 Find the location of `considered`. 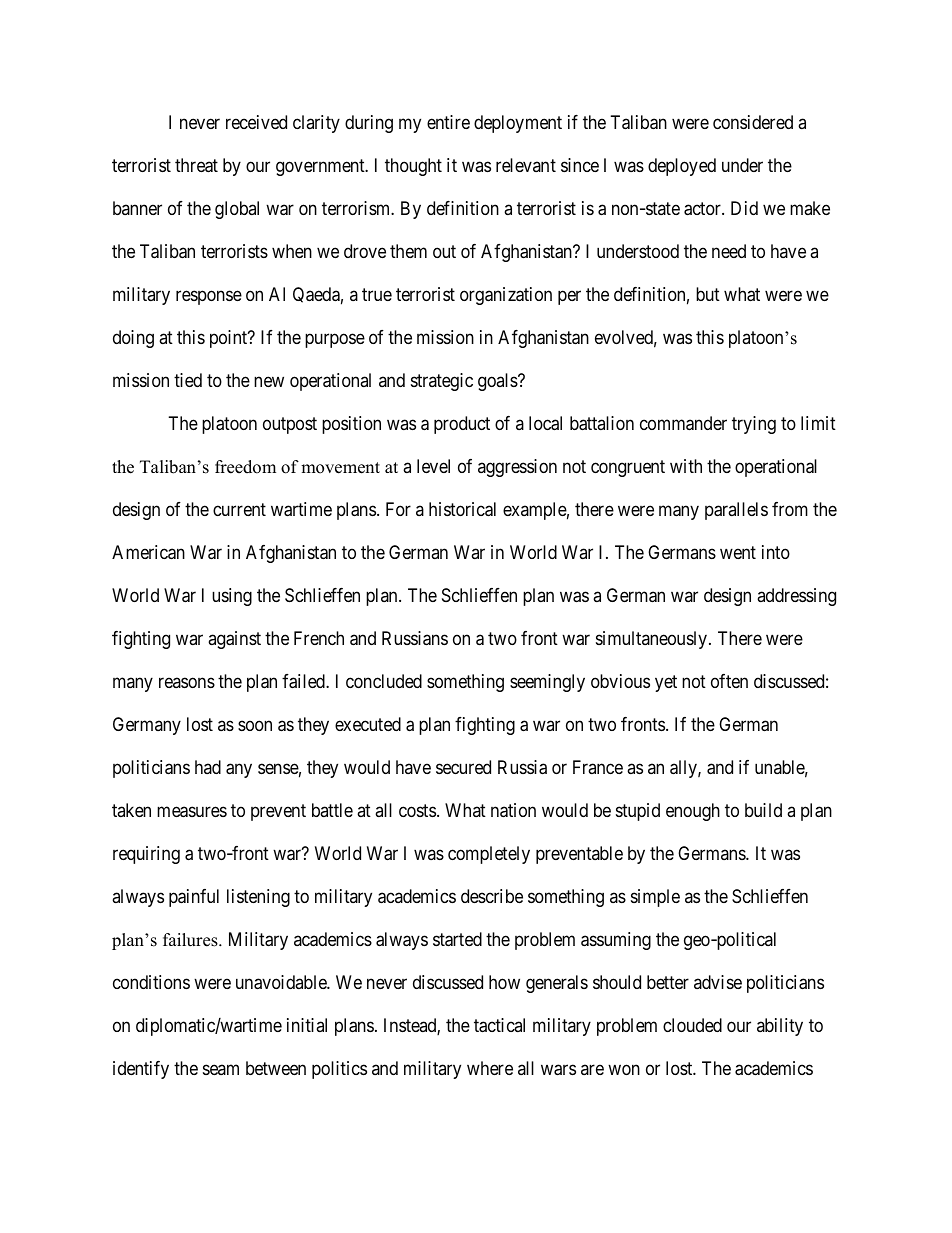

considered is located at coordinates (753, 122).
